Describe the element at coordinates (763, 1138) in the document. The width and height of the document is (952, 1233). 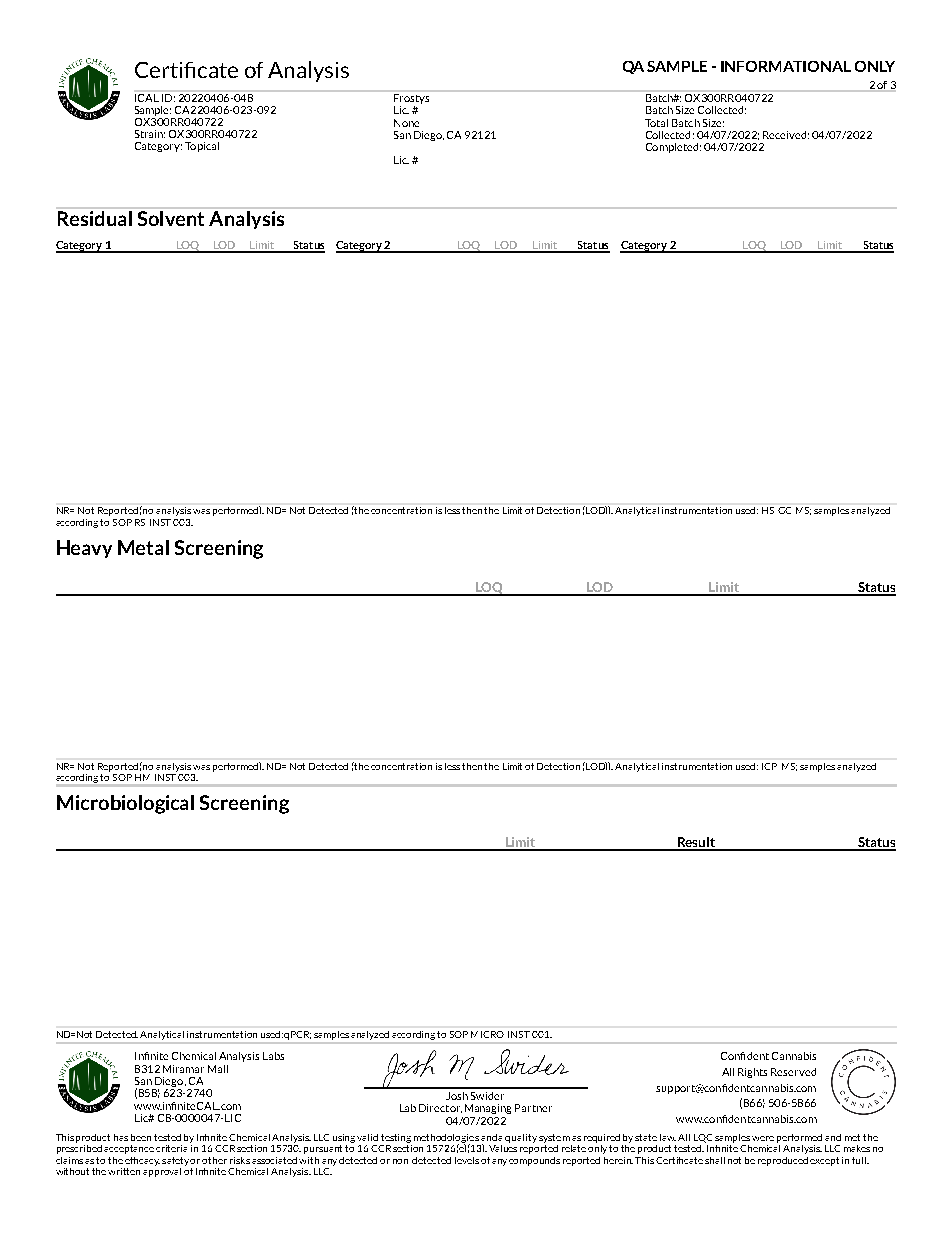
I see `were` at that location.
